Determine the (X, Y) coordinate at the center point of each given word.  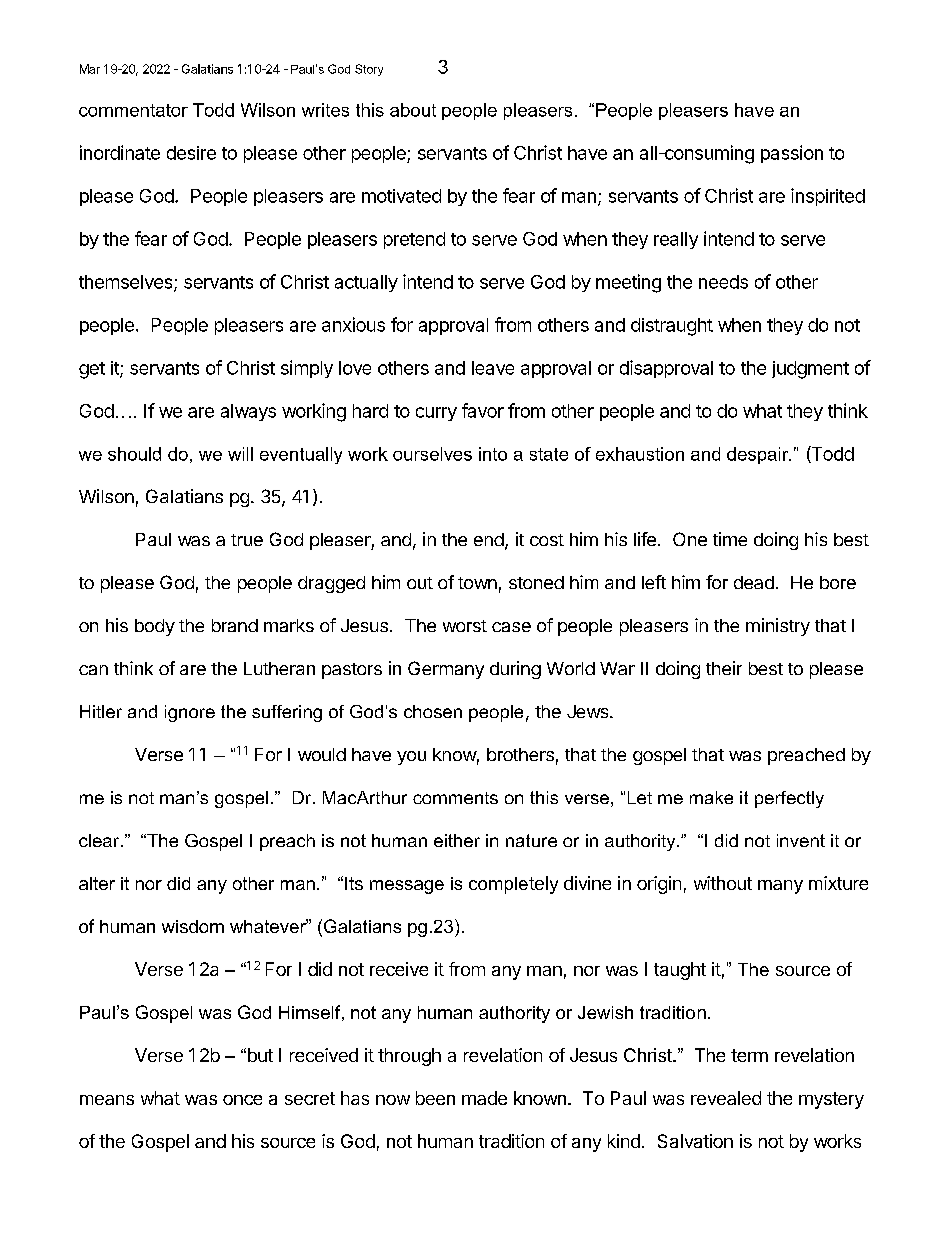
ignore (190, 713)
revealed (726, 1098)
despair (759, 455)
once (242, 1100)
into (493, 454)
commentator (133, 110)
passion (792, 154)
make (711, 797)
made (484, 1098)
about (413, 110)
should (134, 454)
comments (455, 798)
